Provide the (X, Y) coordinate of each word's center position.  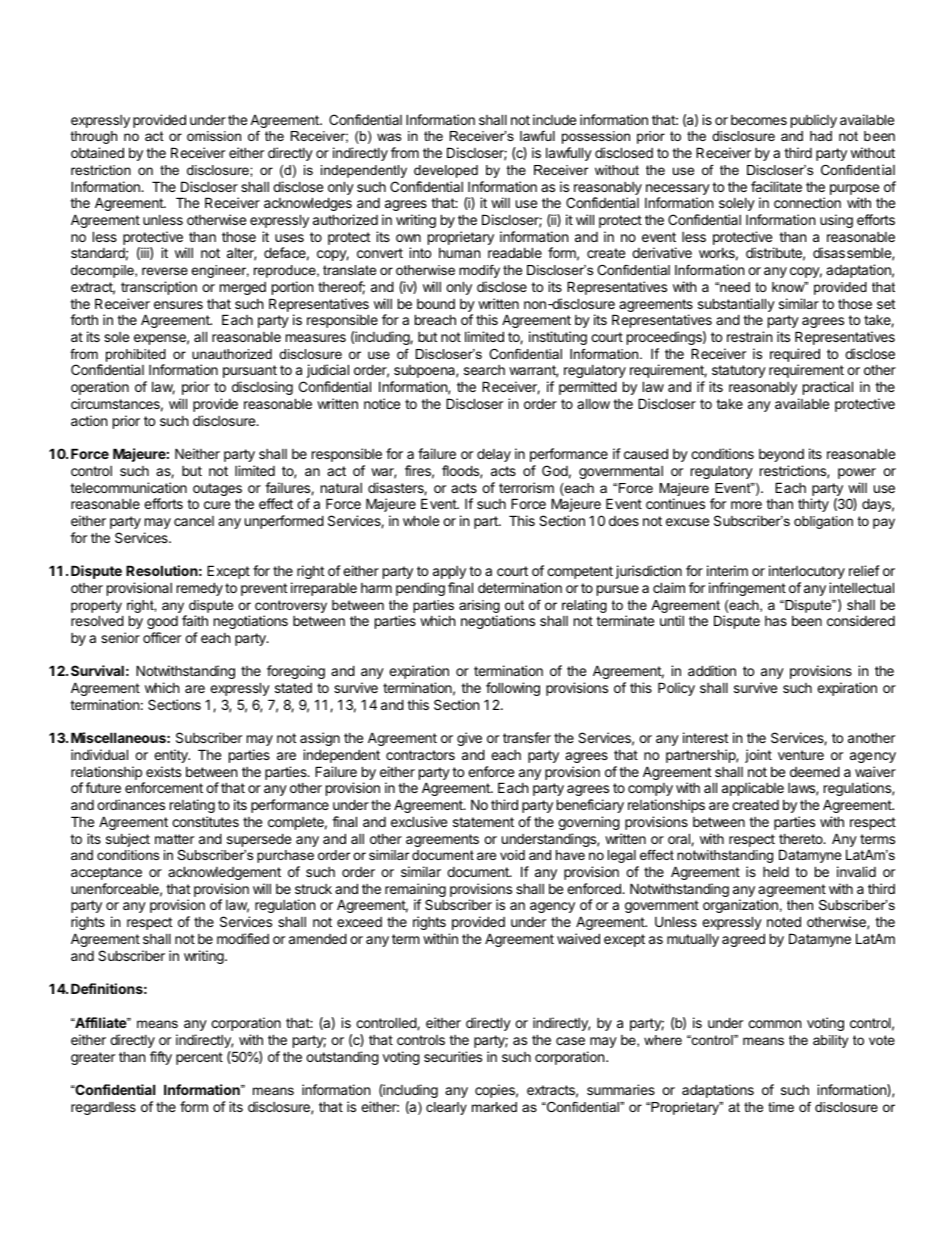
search (484, 370)
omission (214, 136)
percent (199, 1058)
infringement (747, 589)
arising (479, 606)
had (821, 136)
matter (174, 839)
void (512, 855)
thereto (802, 839)
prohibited (136, 357)
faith (195, 620)
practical (828, 388)
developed (446, 171)
